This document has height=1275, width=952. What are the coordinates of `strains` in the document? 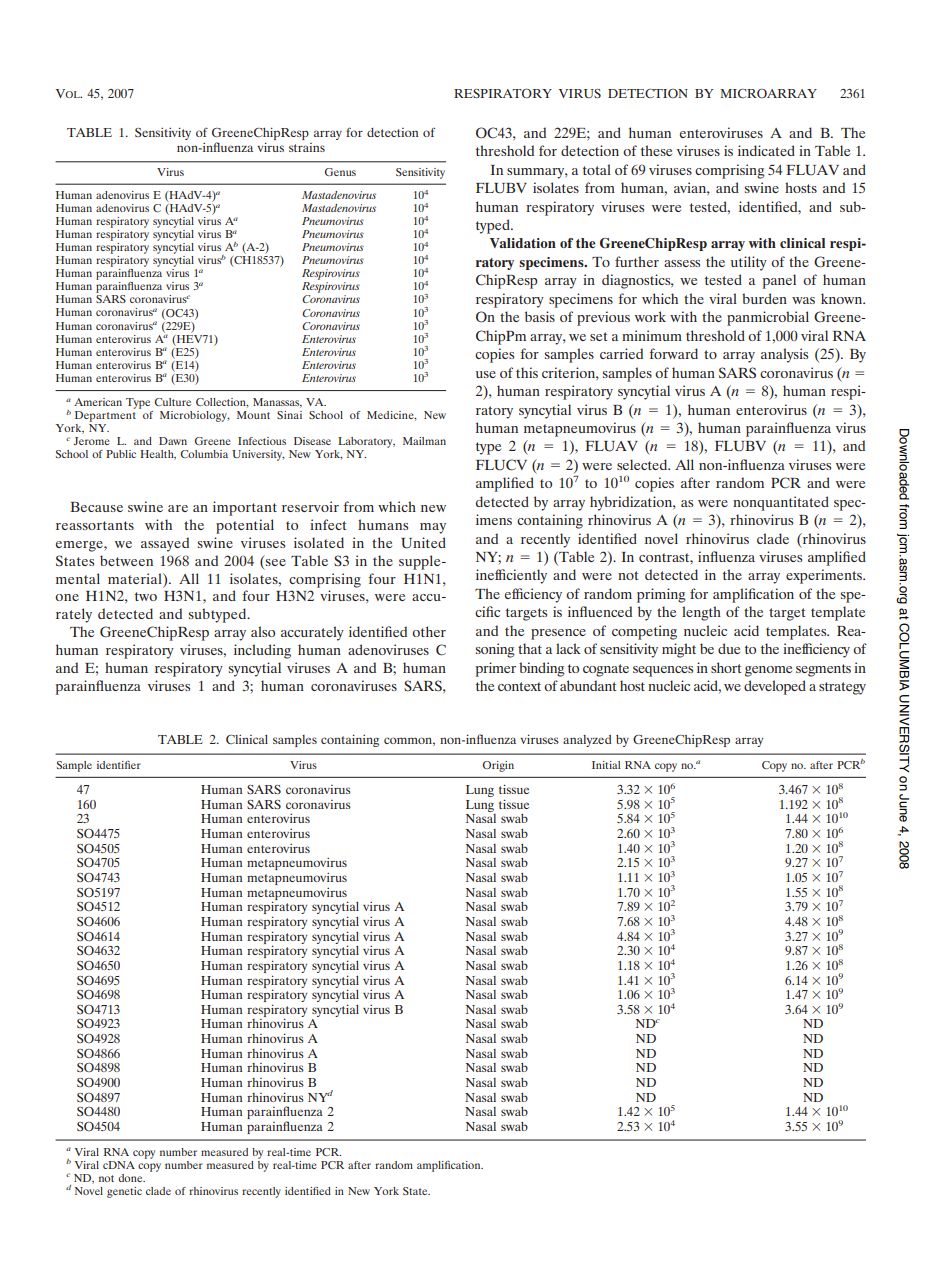 It's located at (307, 147).
